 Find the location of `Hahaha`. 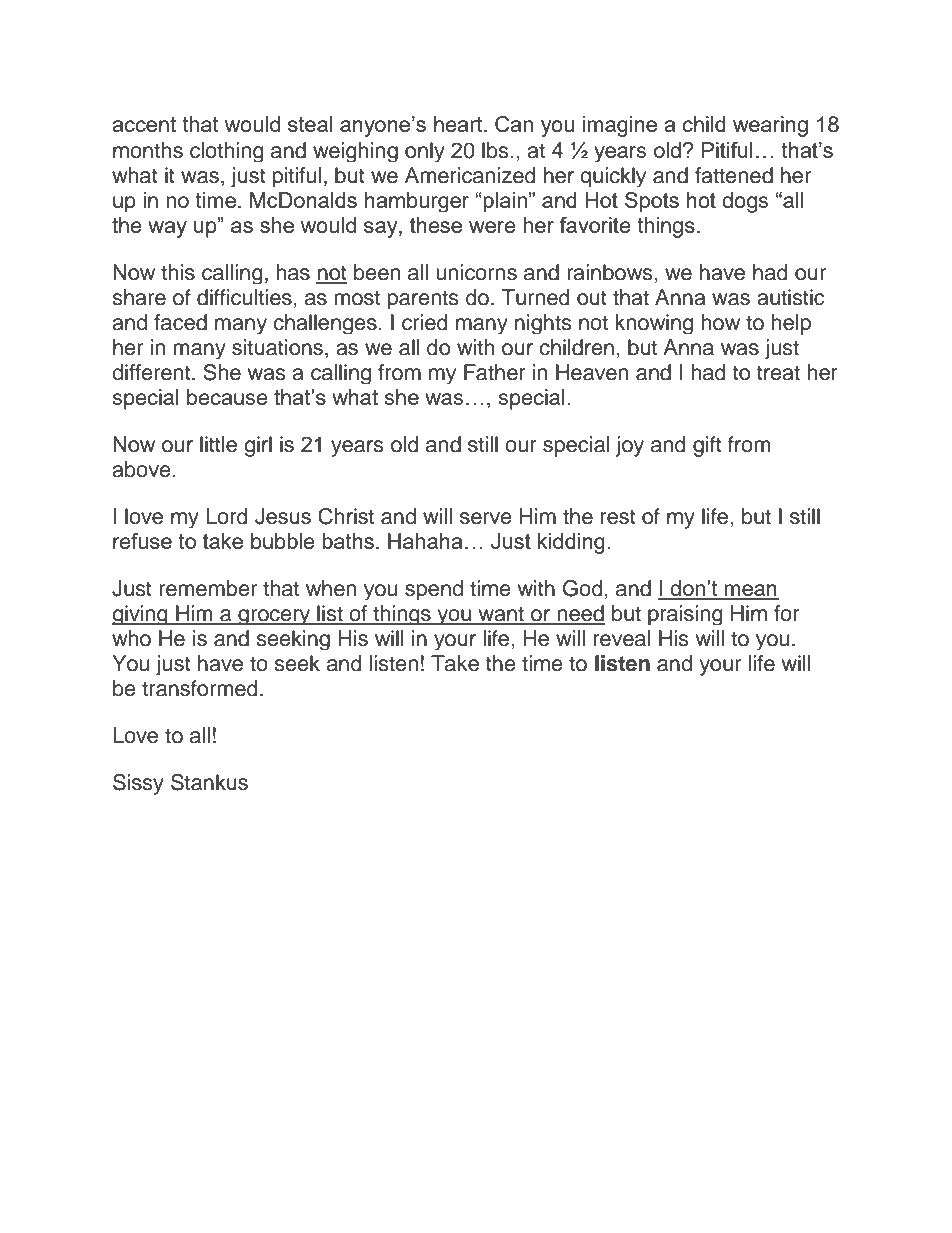

Hahaha is located at coordinates (425, 541).
